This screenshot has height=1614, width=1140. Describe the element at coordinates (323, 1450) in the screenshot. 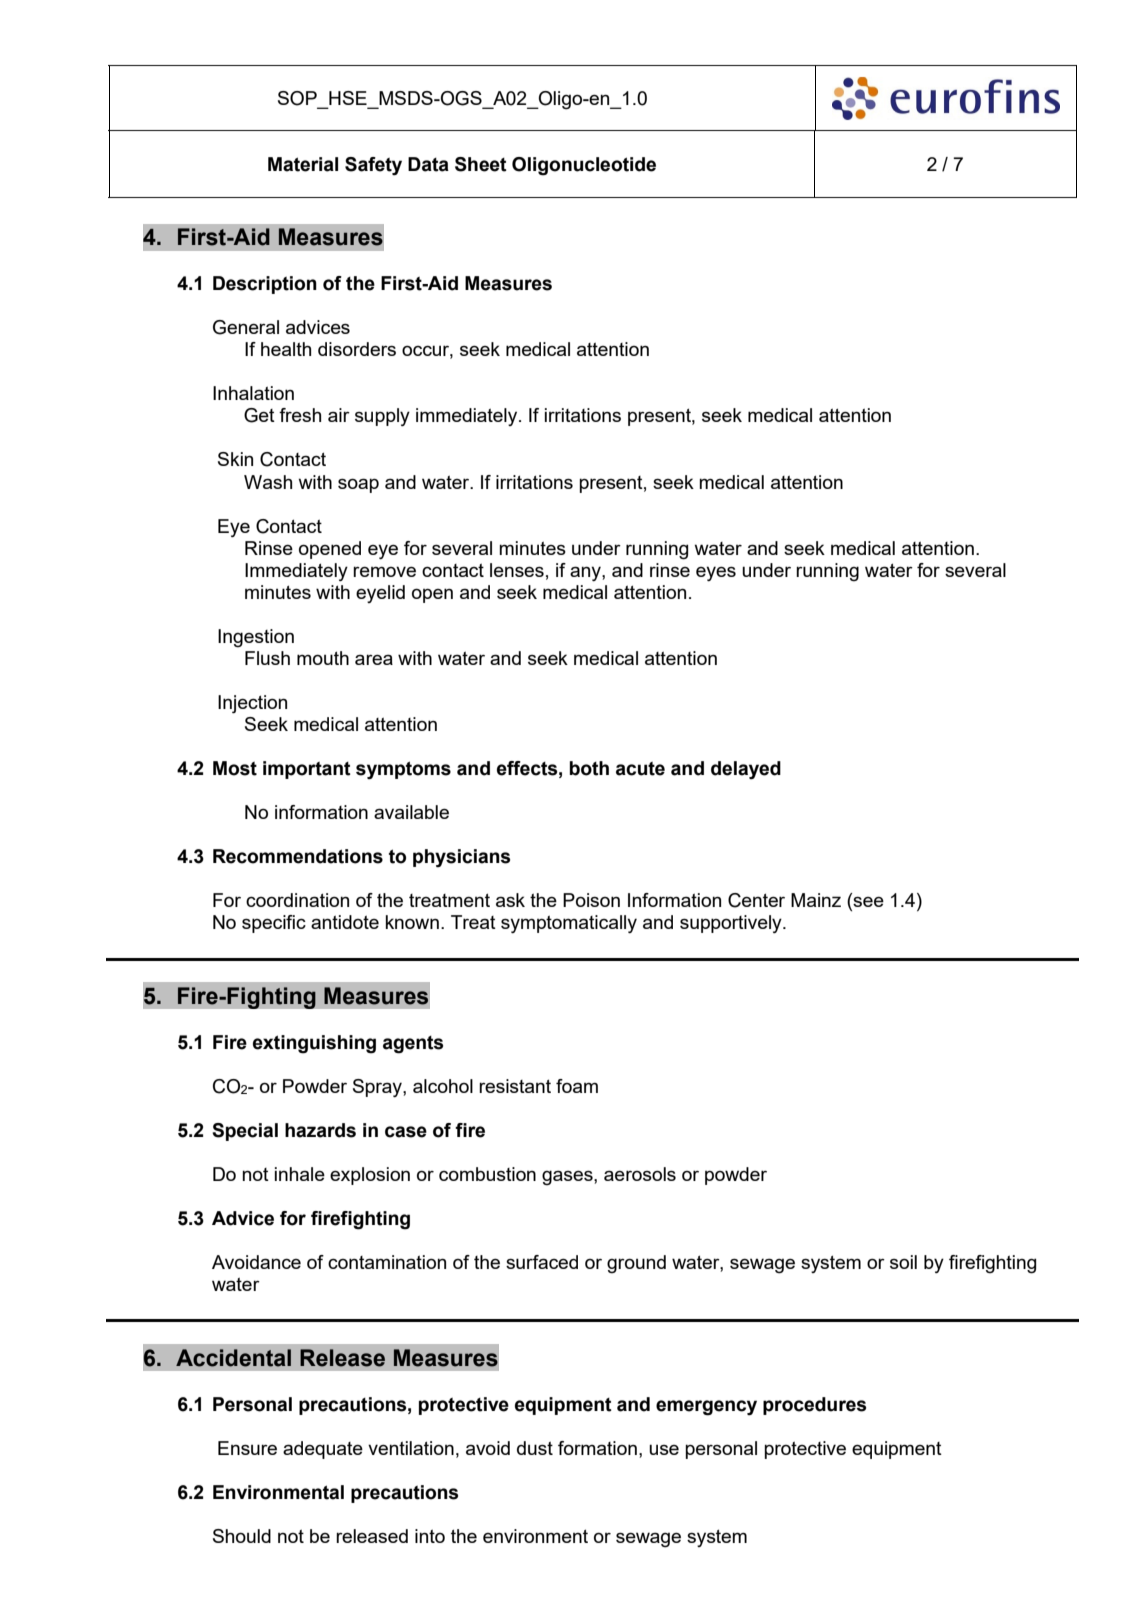

I see `adequate` at that location.
